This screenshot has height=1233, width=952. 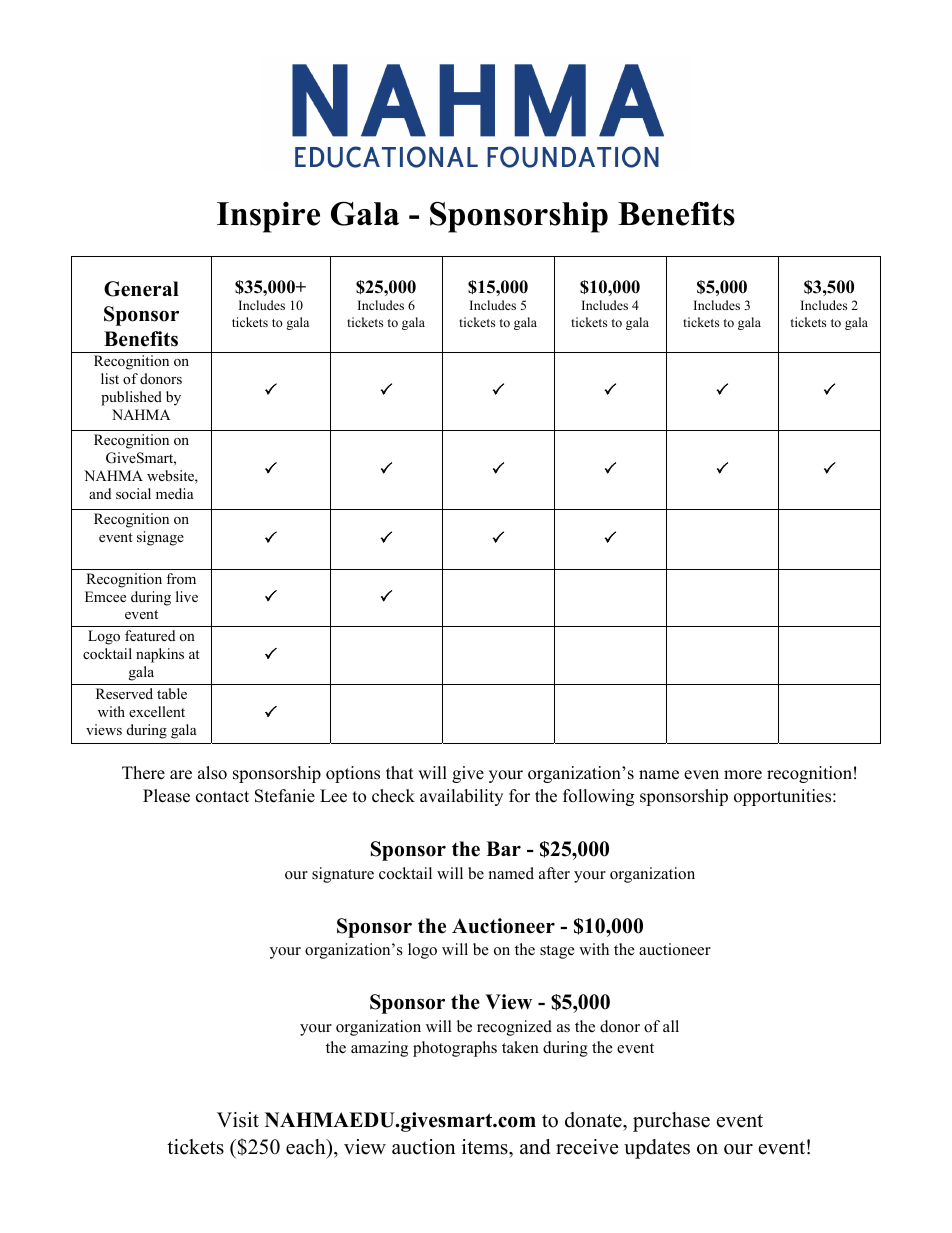 I want to click on table, so click(x=172, y=693).
